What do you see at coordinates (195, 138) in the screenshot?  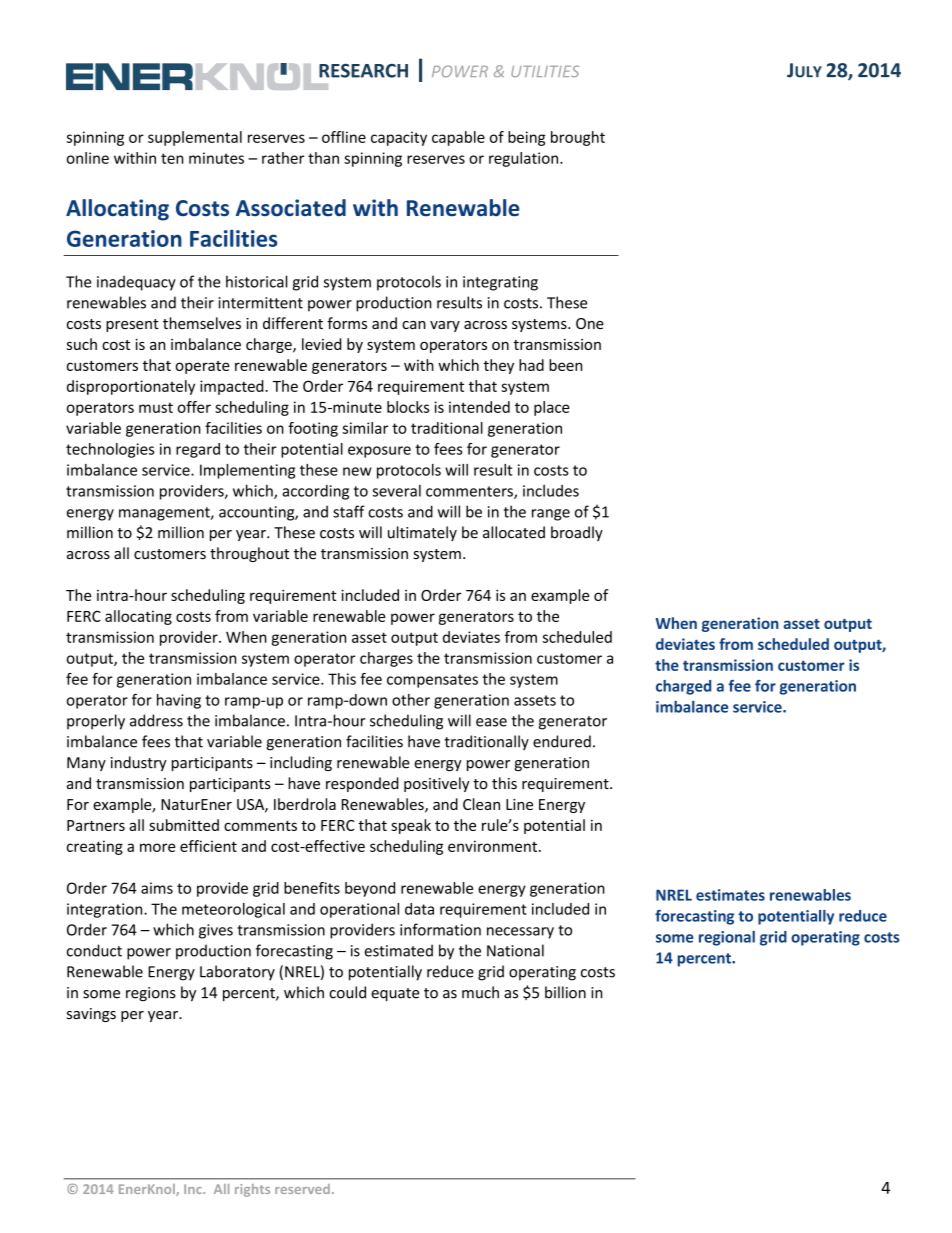 I see `supplemental` at bounding box center [195, 138].
